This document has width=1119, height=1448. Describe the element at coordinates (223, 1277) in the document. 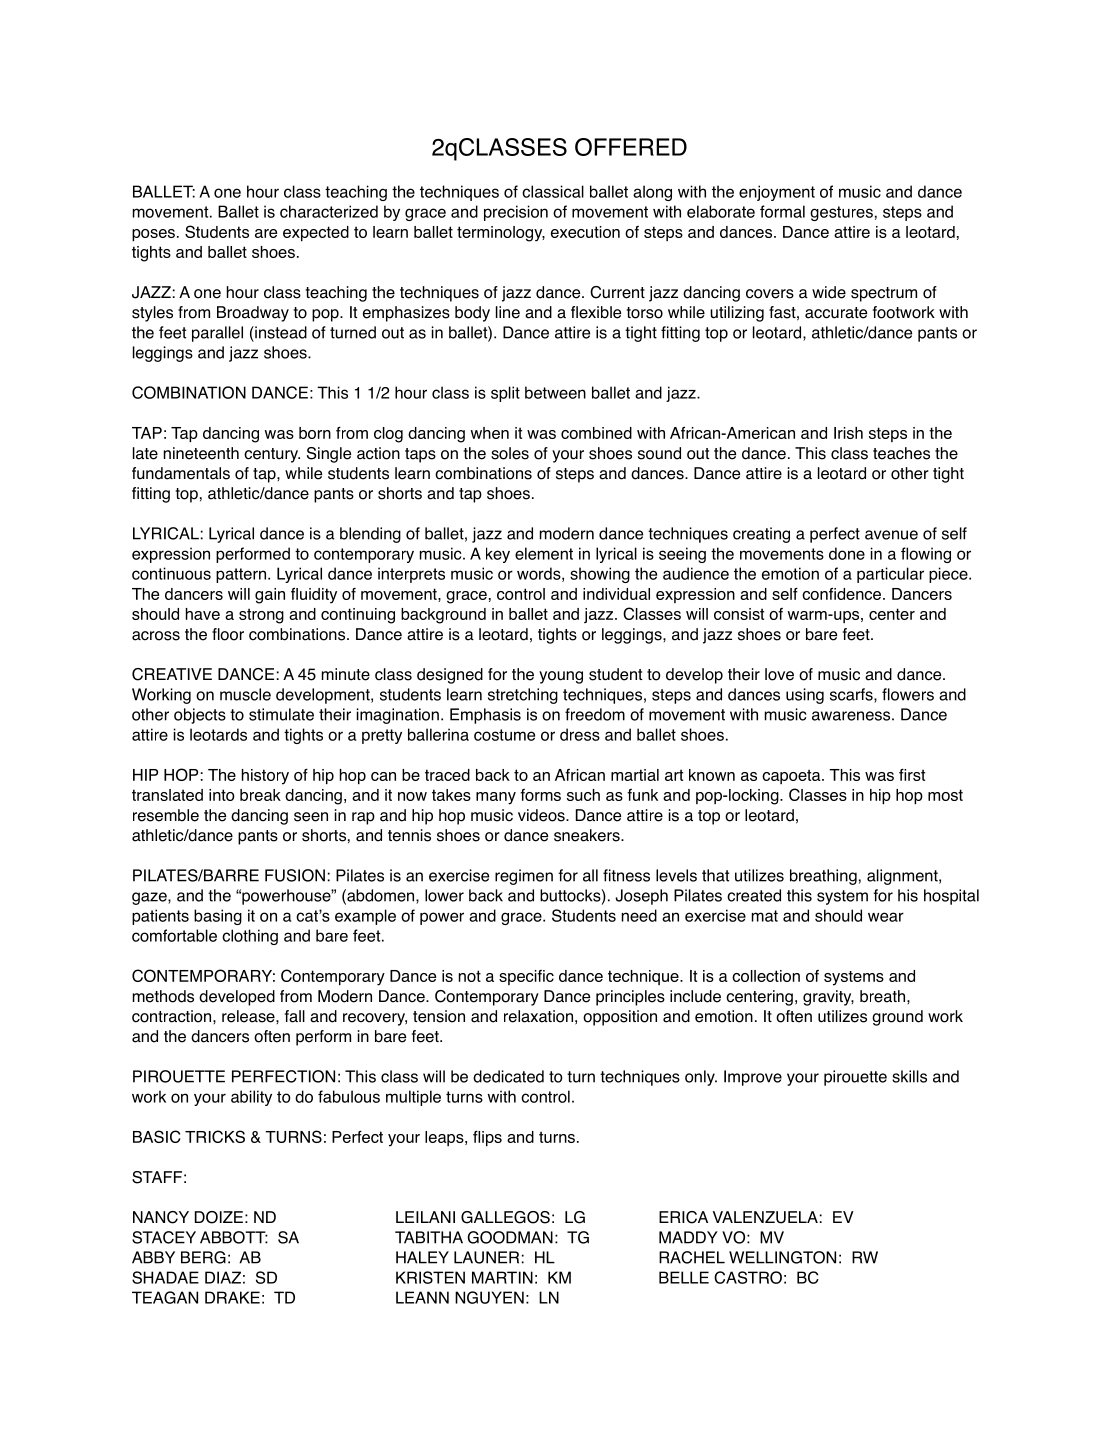

I see `DIAZ` at that location.
